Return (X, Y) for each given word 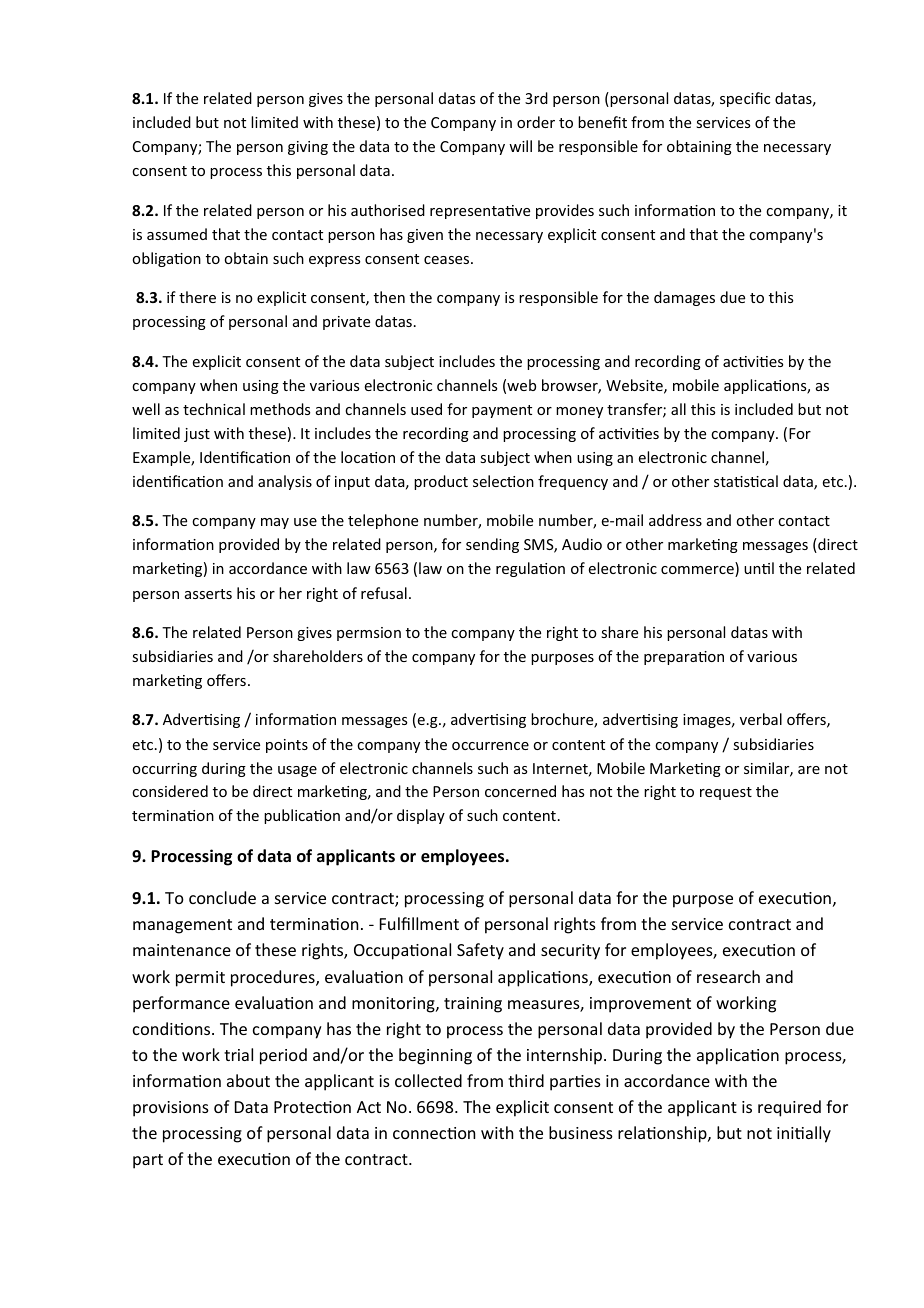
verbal (761, 719)
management (182, 926)
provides (565, 211)
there (197, 297)
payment (502, 411)
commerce (698, 571)
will (520, 146)
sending (492, 545)
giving (308, 148)
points (287, 746)
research (728, 976)
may (275, 523)
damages (684, 298)
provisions (171, 1109)
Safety (480, 951)
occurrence (490, 746)
